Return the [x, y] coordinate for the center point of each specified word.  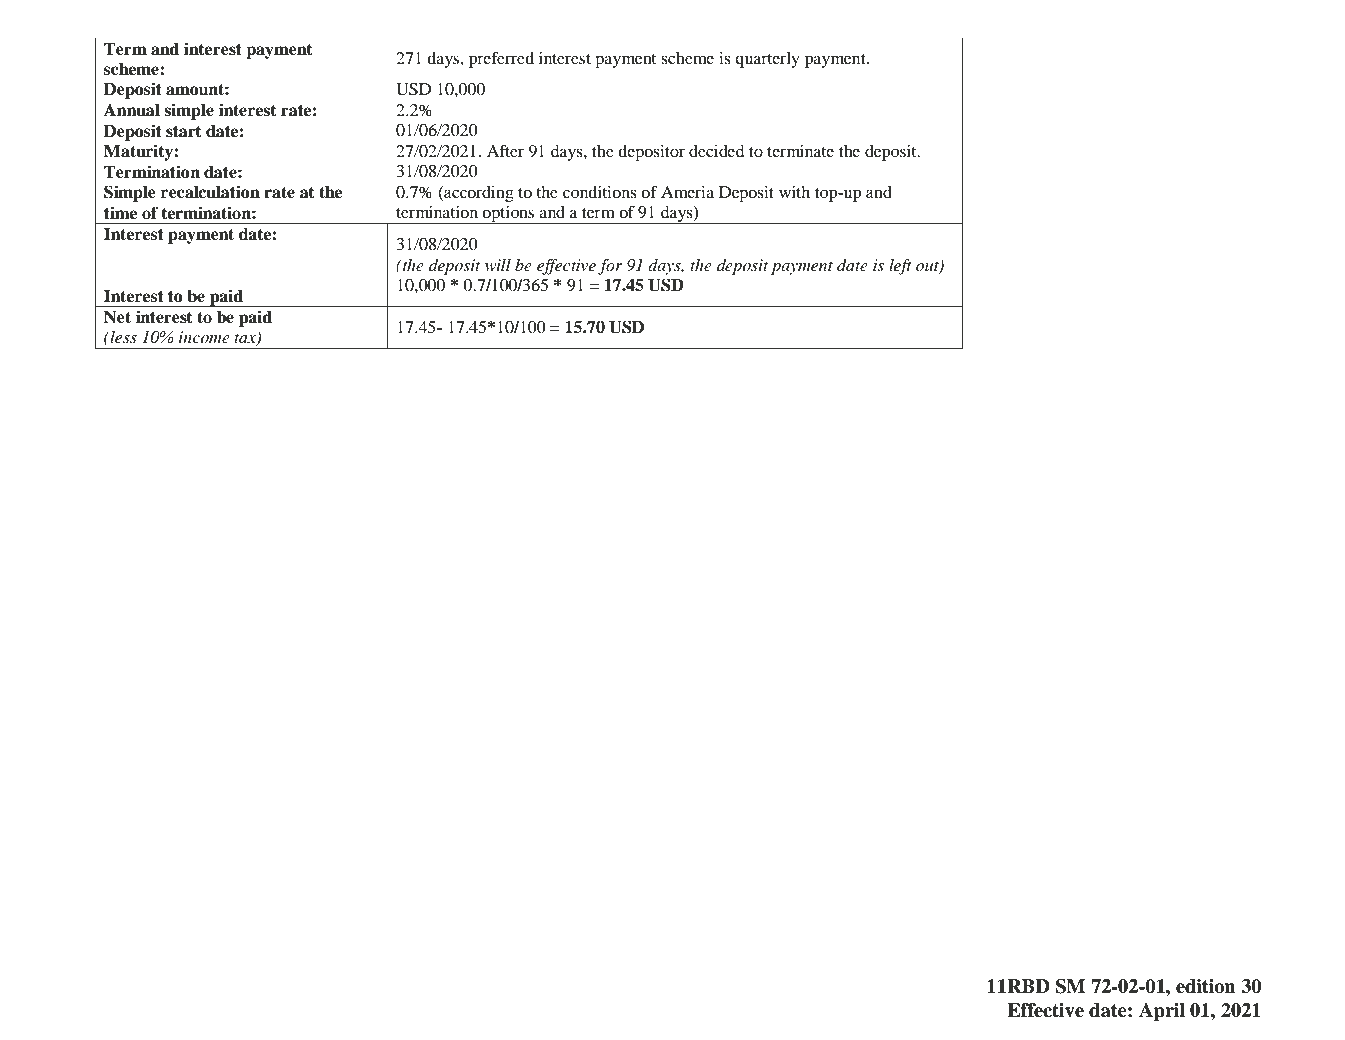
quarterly [767, 60]
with [794, 192]
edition [1206, 986]
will [498, 265]
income [204, 337]
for [610, 267]
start [183, 132]
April [1162, 1012]
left [900, 267]
